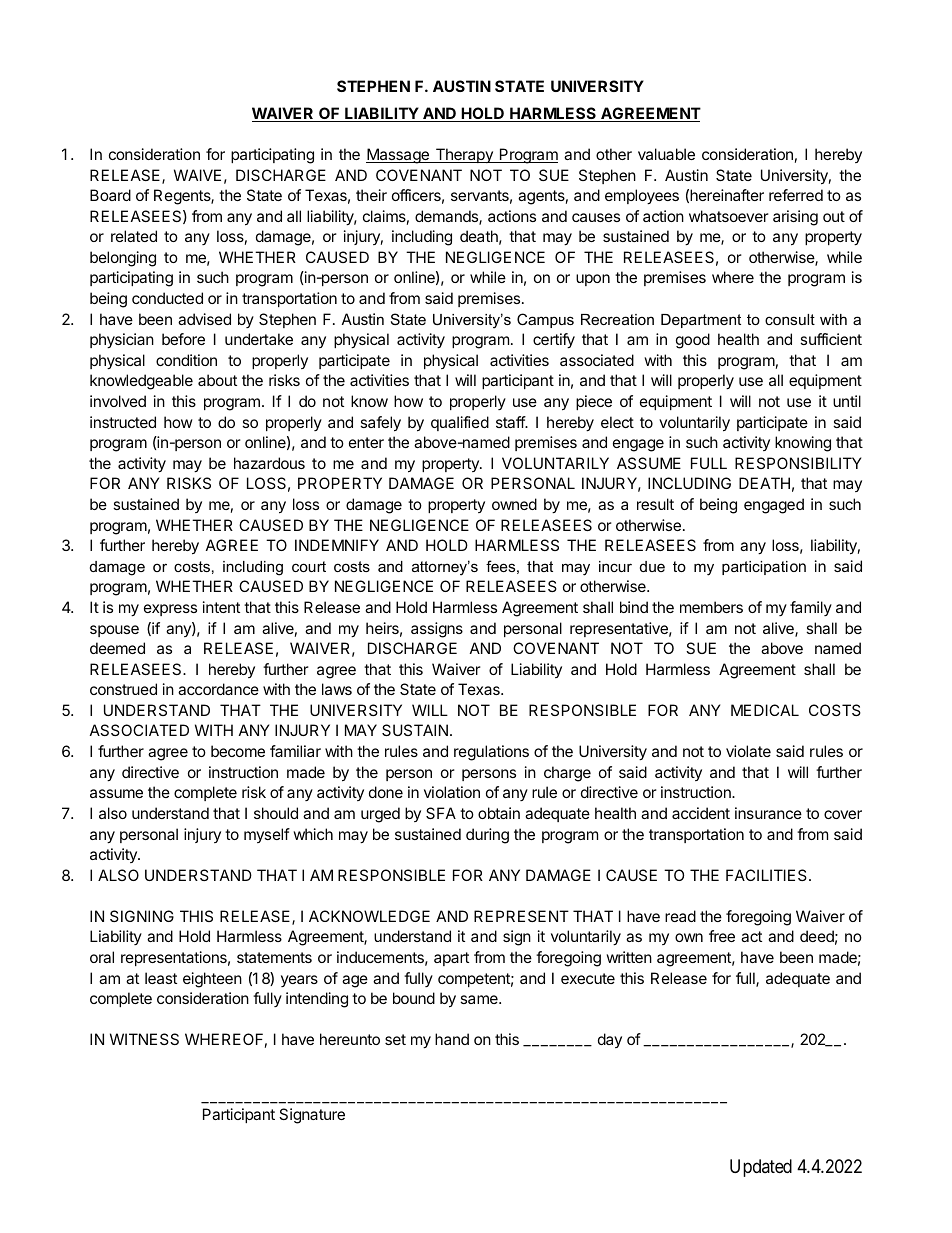  Describe the element at coordinates (798, 463) in the image. I see `RESPONSIBILITY` at that location.
